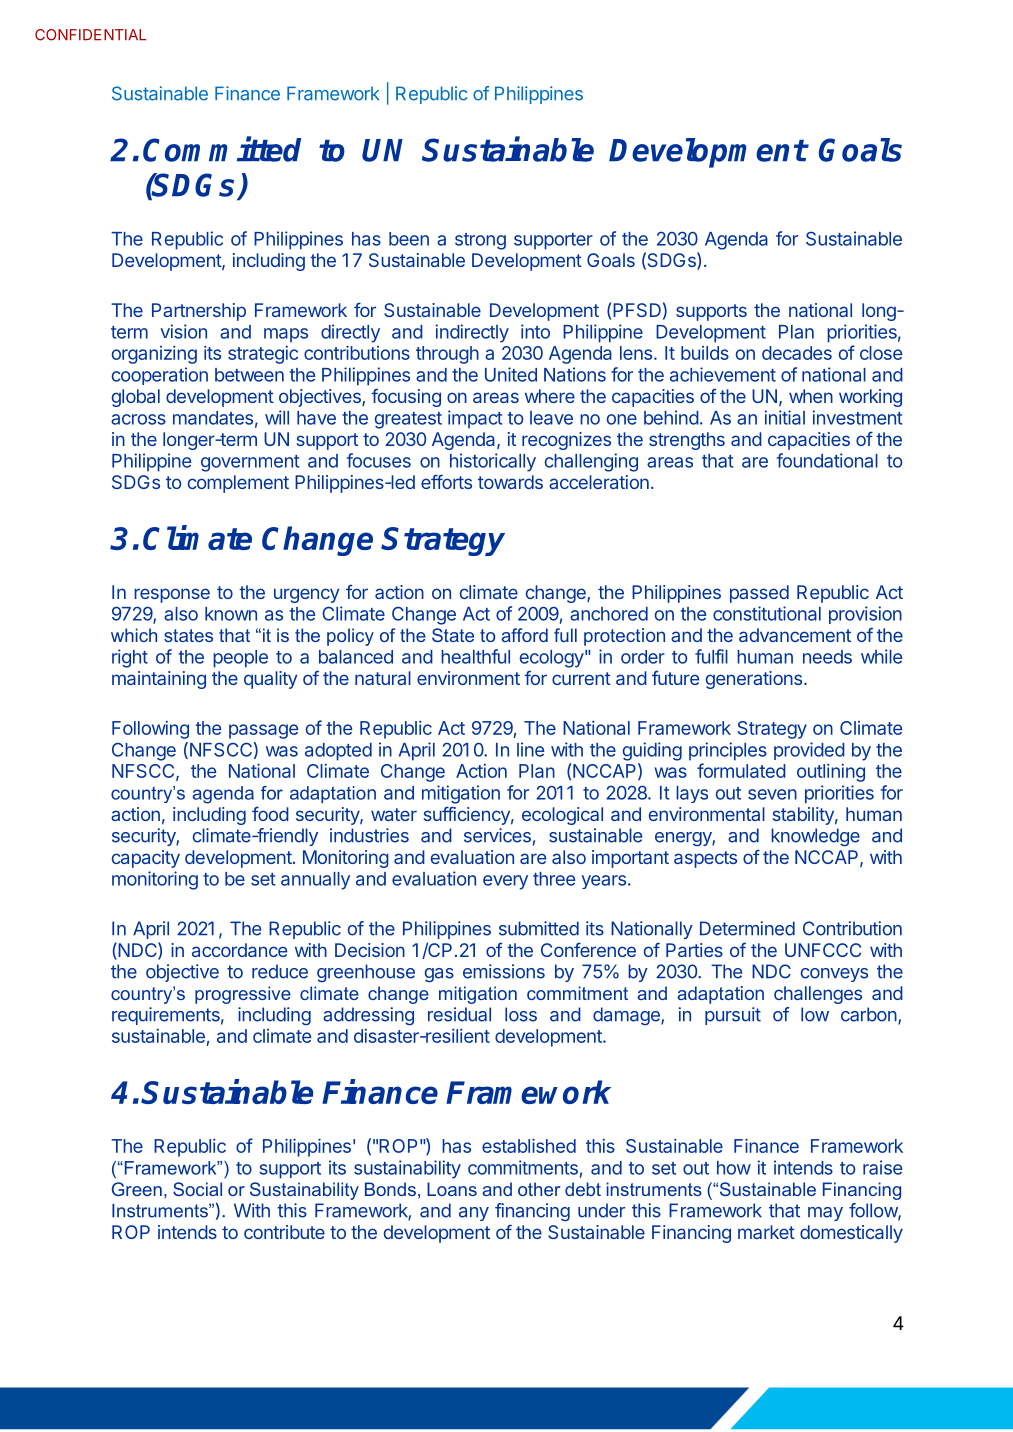 This screenshot has height=1432, width=1013. What do you see at coordinates (823, 950) in the screenshot?
I see `UNFCCC` at bounding box center [823, 950].
